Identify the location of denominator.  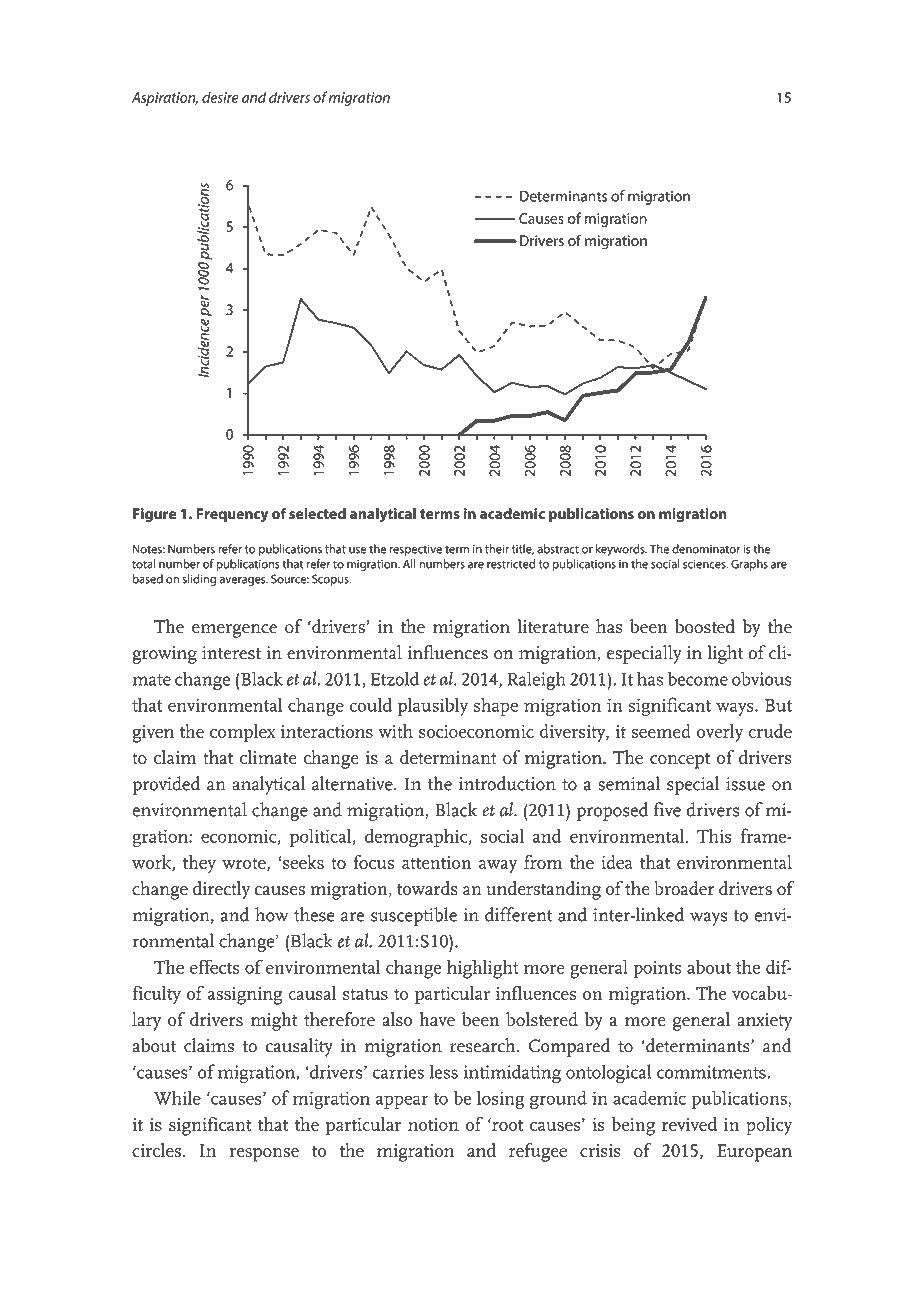
(706, 549).
